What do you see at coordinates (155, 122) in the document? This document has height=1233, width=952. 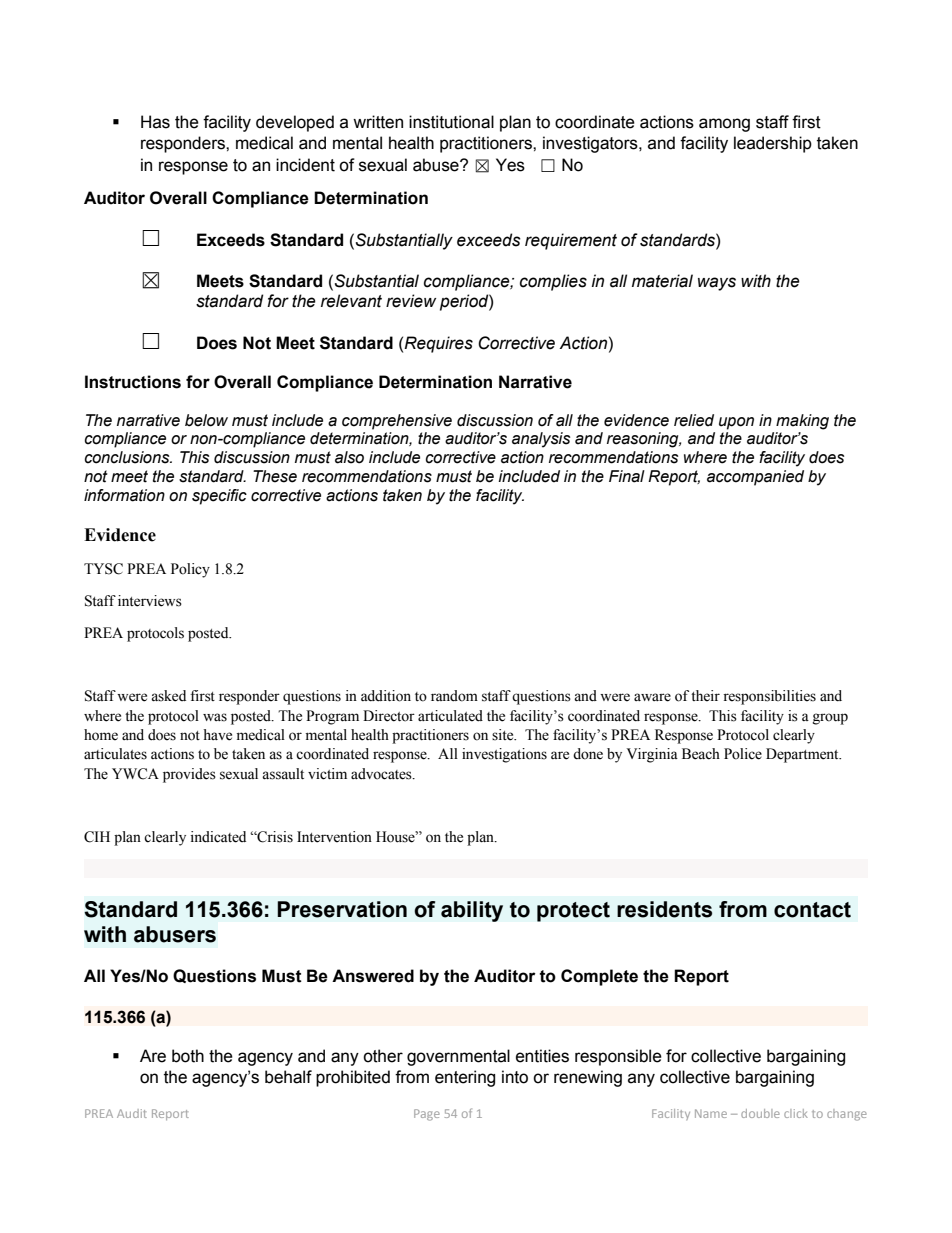 I see `Has` at bounding box center [155, 122].
